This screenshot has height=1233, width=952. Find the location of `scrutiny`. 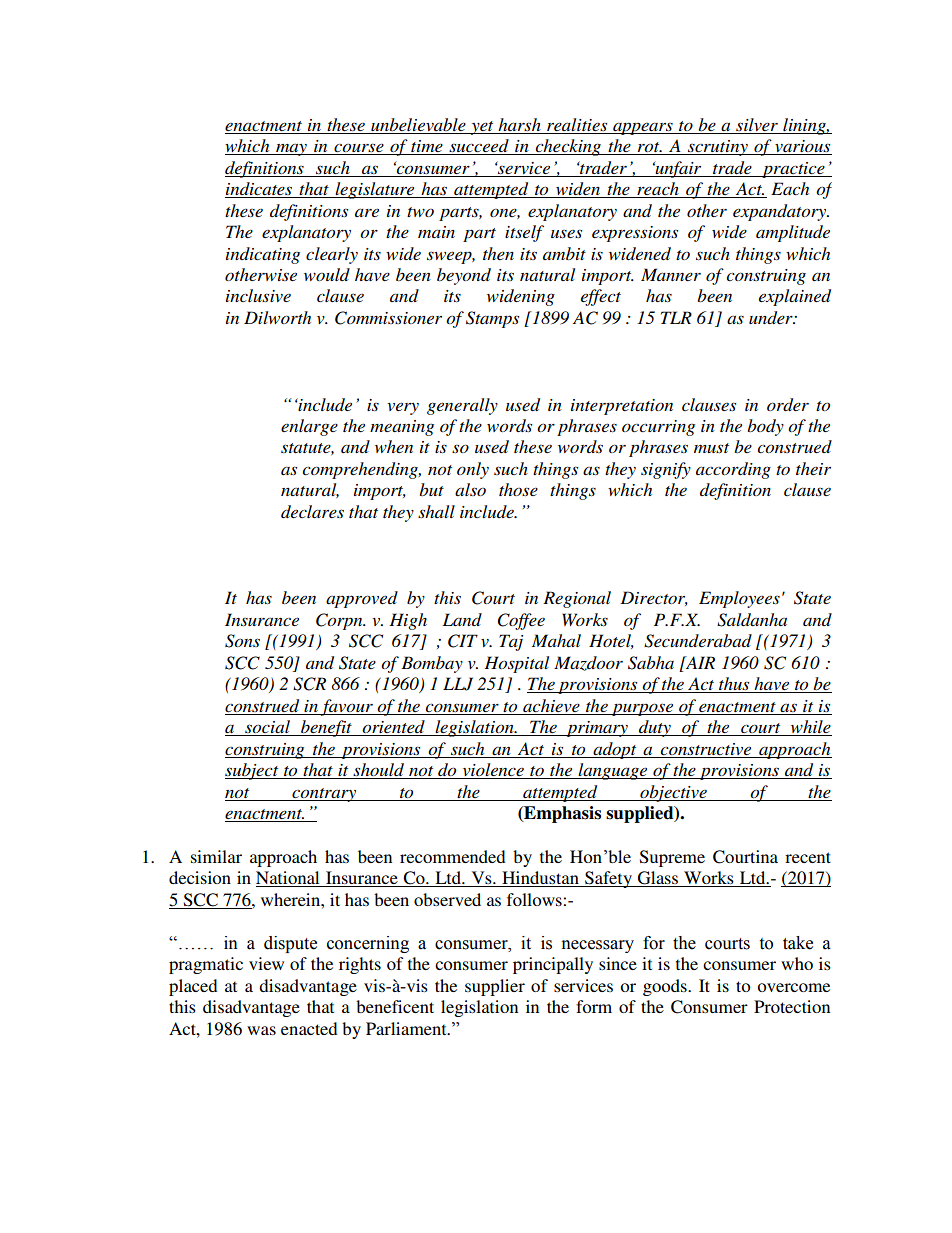

scrutiny is located at coordinates (718, 148).
